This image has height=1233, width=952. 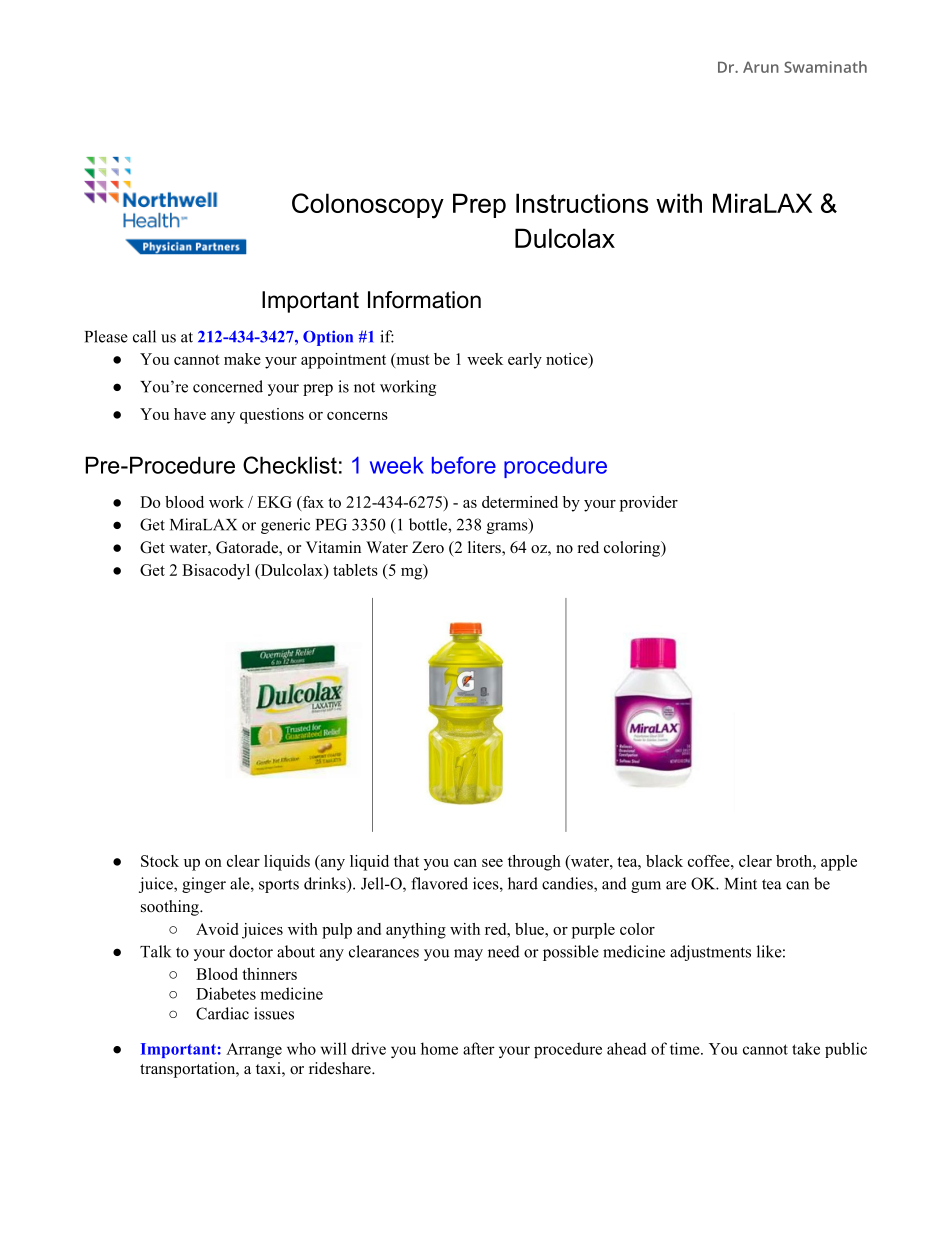 What do you see at coordinates (479, 1048) in the image?
I see `after` at bounding box center [479, 1048].
